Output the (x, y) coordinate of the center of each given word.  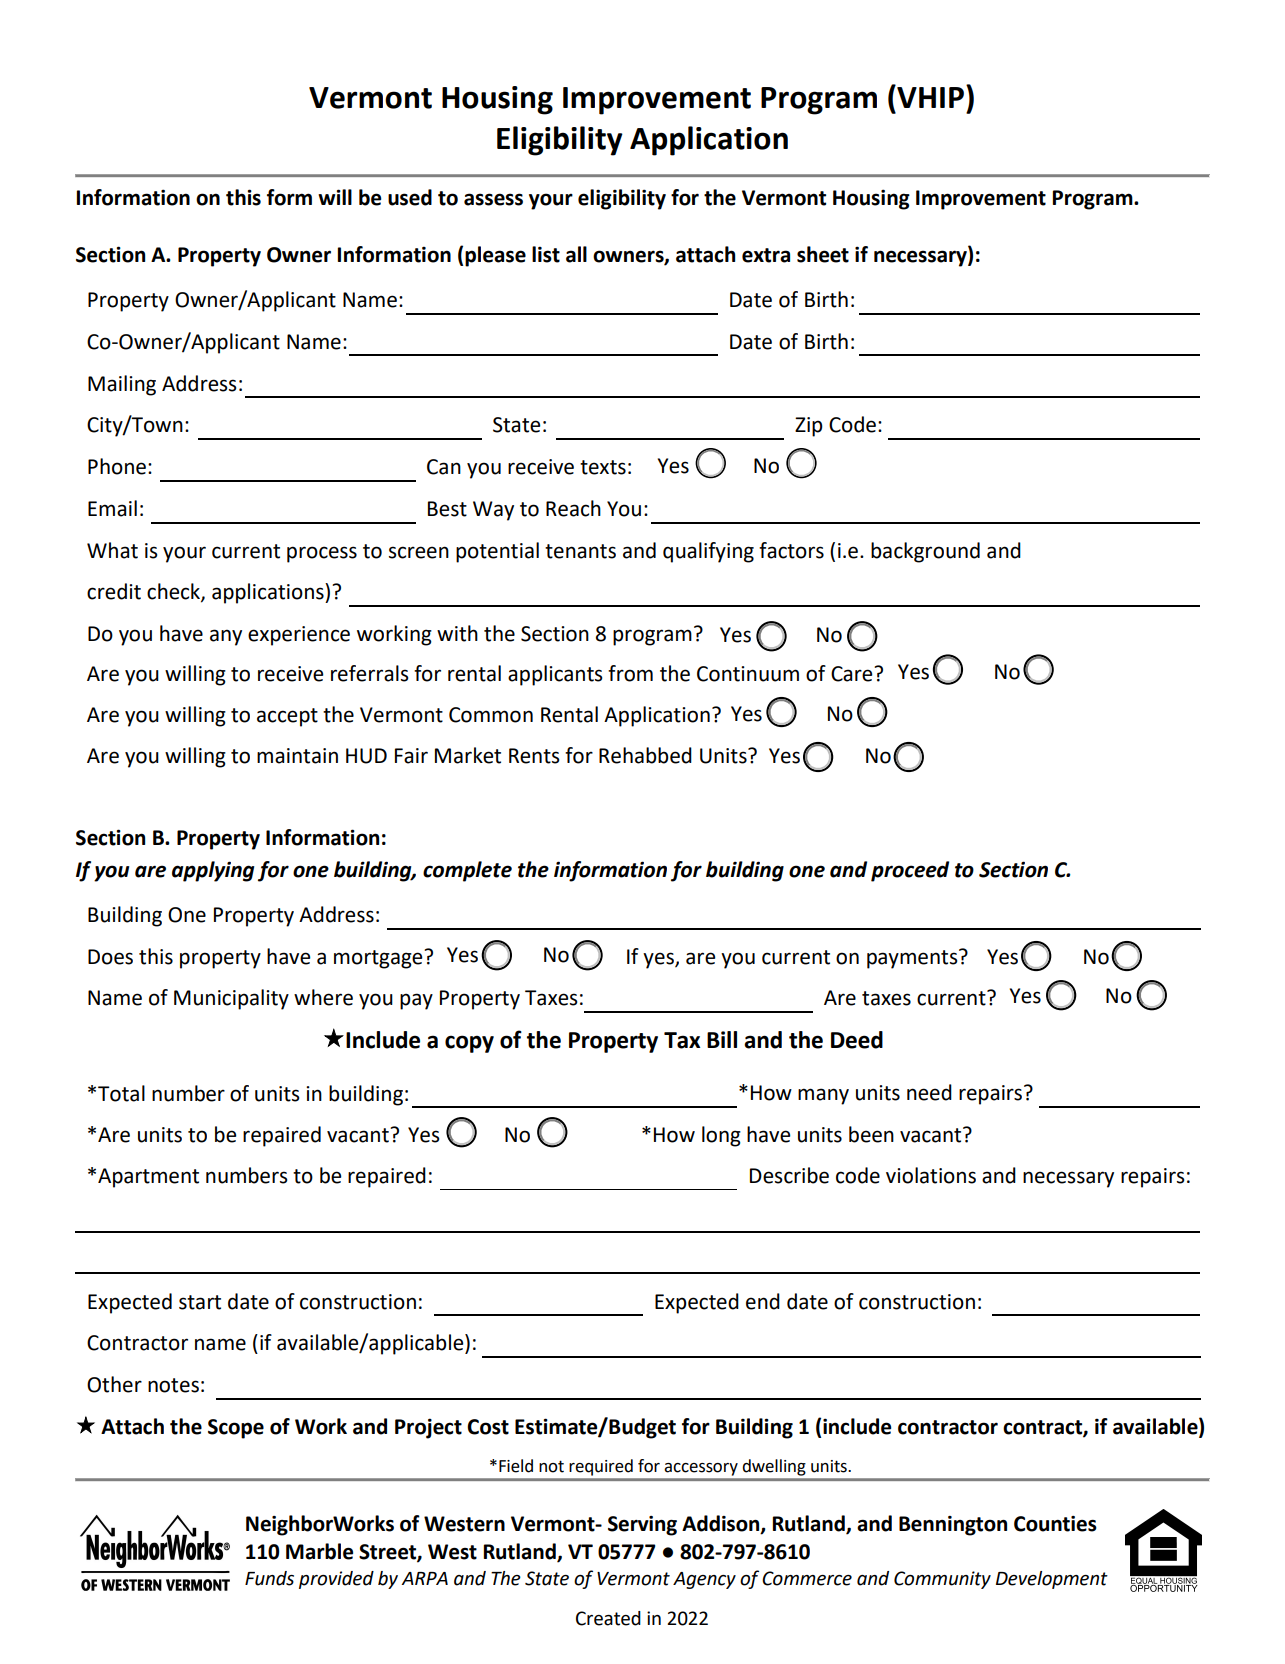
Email (112, 508)
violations (931, 1175)
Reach (573, 508)
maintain (297, 756)
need (929, 1092)
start (200, 1302)
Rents (534, 756)
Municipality (231, 999)
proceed (910, 871)
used (410, 197)
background (925, 552)
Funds (269, 1578)
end (763, 1301)
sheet (823, 254)
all (576, 254)
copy (469, 1044)
